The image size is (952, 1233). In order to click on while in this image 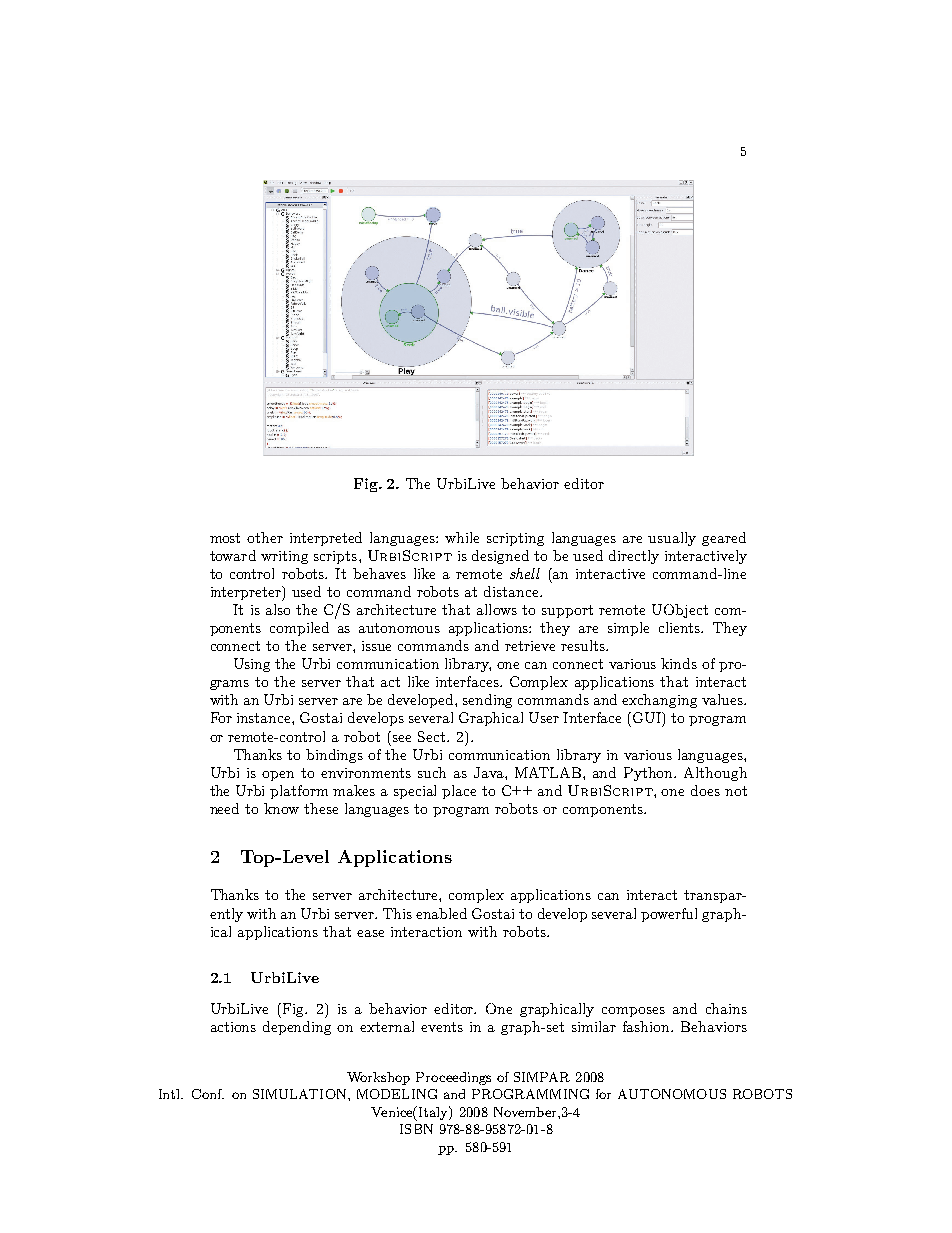, I will do `click(462, 537)`.
